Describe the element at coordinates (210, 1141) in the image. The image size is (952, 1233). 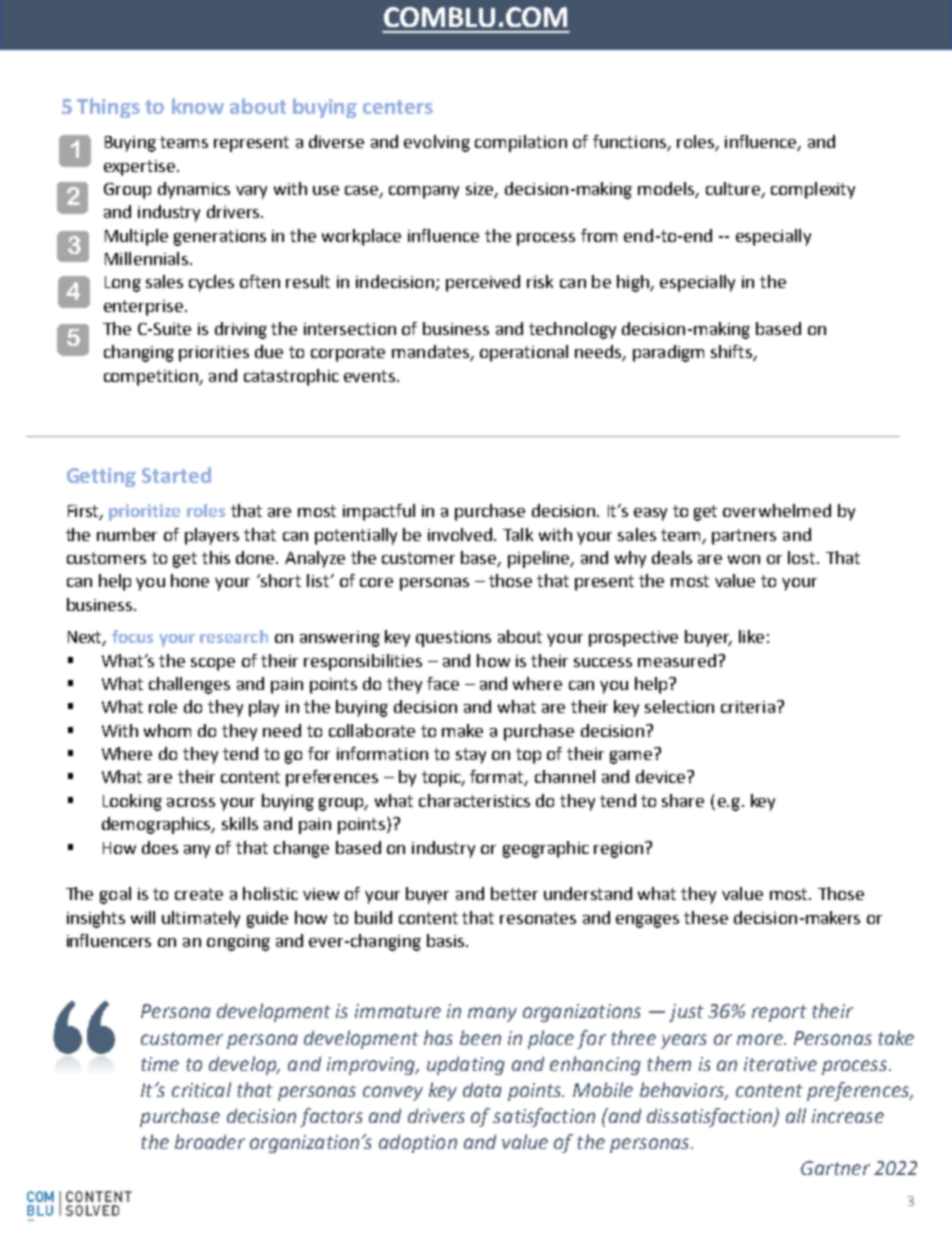
I see `broader` at that location.
